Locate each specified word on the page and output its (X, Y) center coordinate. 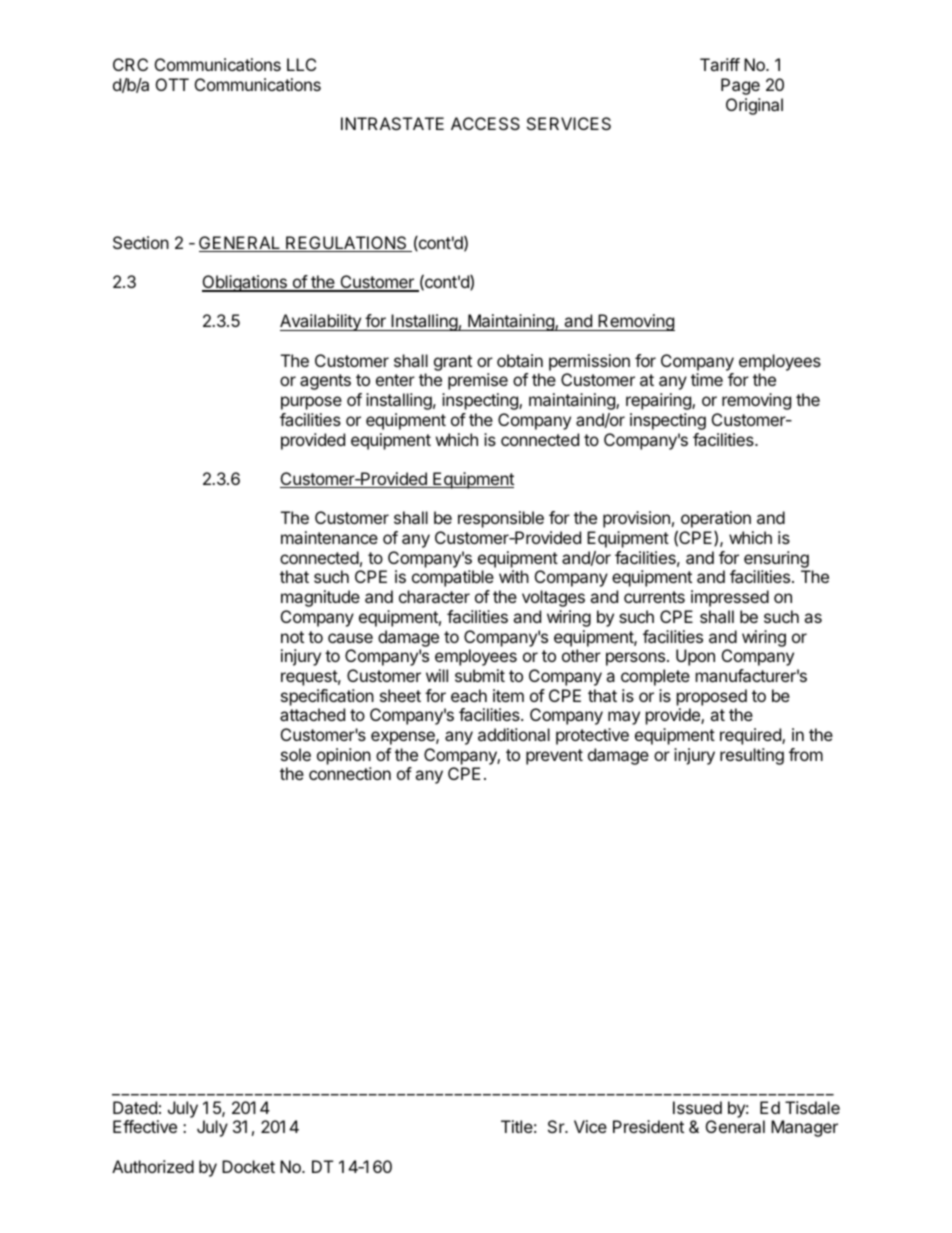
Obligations (245, 283)
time (707, 379)
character (434, 596)
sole (296, 754)
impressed (730, 598)
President (648, 1126)
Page (740, 86)
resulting (752, 756)
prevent (554, 757)
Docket (248, 1166)
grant (453, 363)
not (292, 637)
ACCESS (485, 123)
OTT (172, 84)
